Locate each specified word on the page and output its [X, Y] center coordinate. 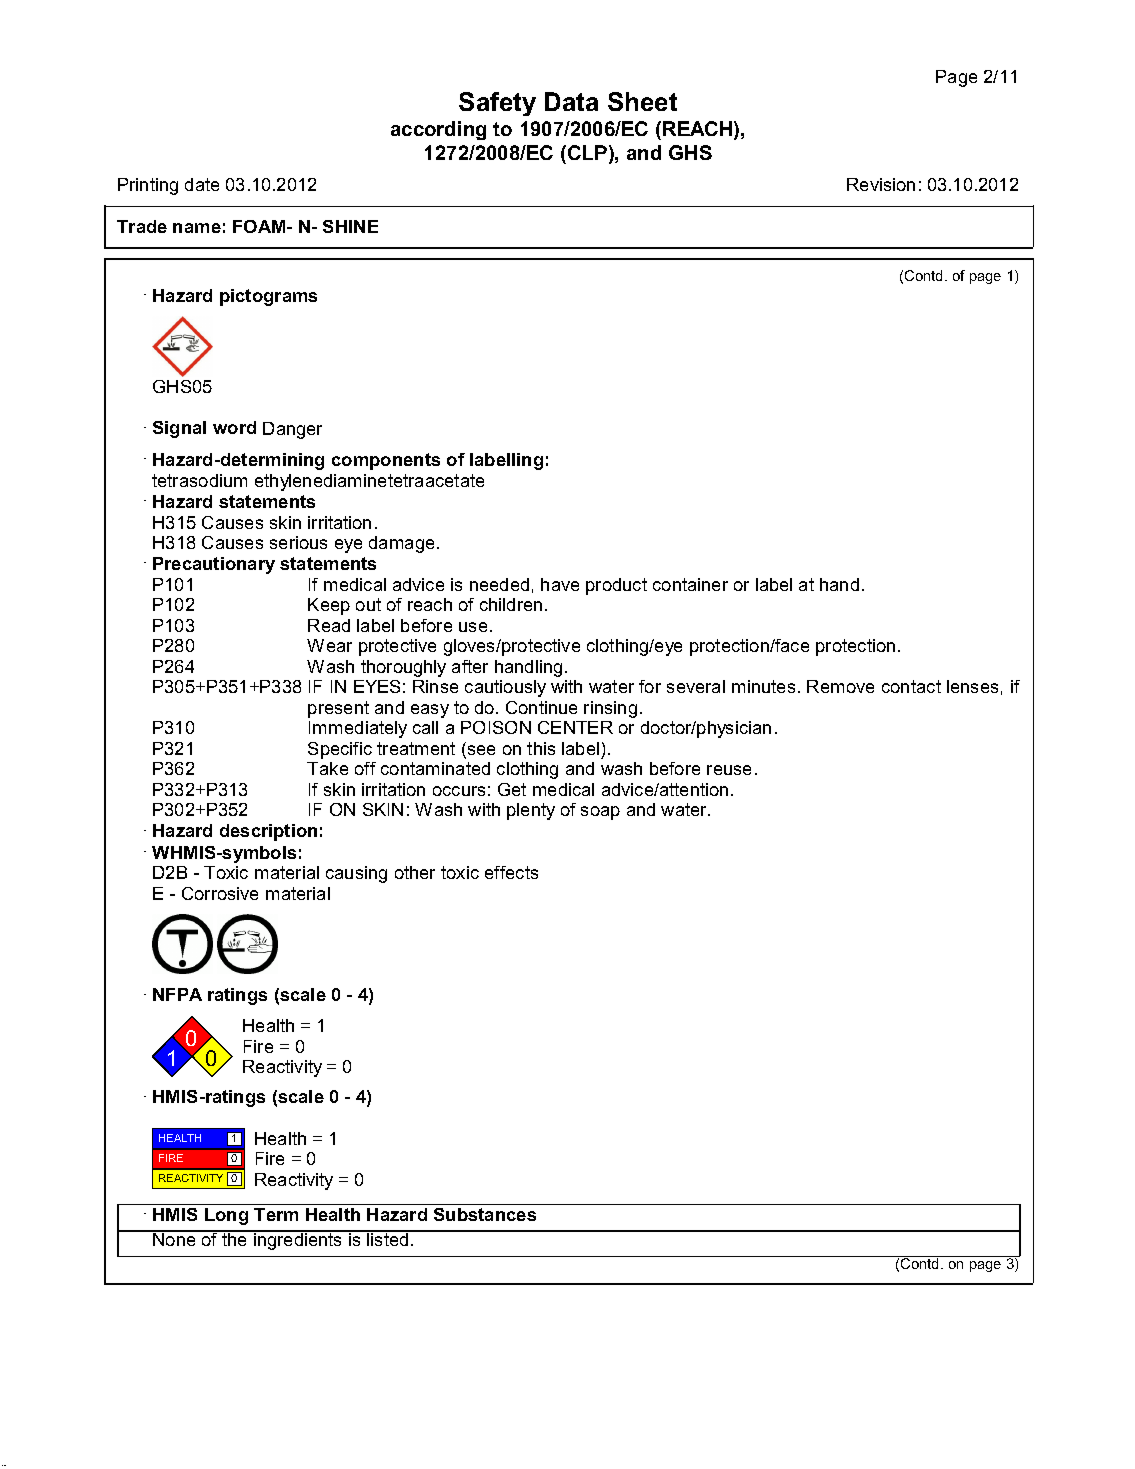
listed [388, 1238]
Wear [329, 645]
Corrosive [220, 893]
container [690, 584]
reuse [729, 770]
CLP [589, 154]
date [202, 184]
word [234, 427]
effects [511, 872]
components [386, 461]
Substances [485, 1214]
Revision [881, 184]
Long [226, 1216]
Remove [840, 686]
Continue [541, 707]
